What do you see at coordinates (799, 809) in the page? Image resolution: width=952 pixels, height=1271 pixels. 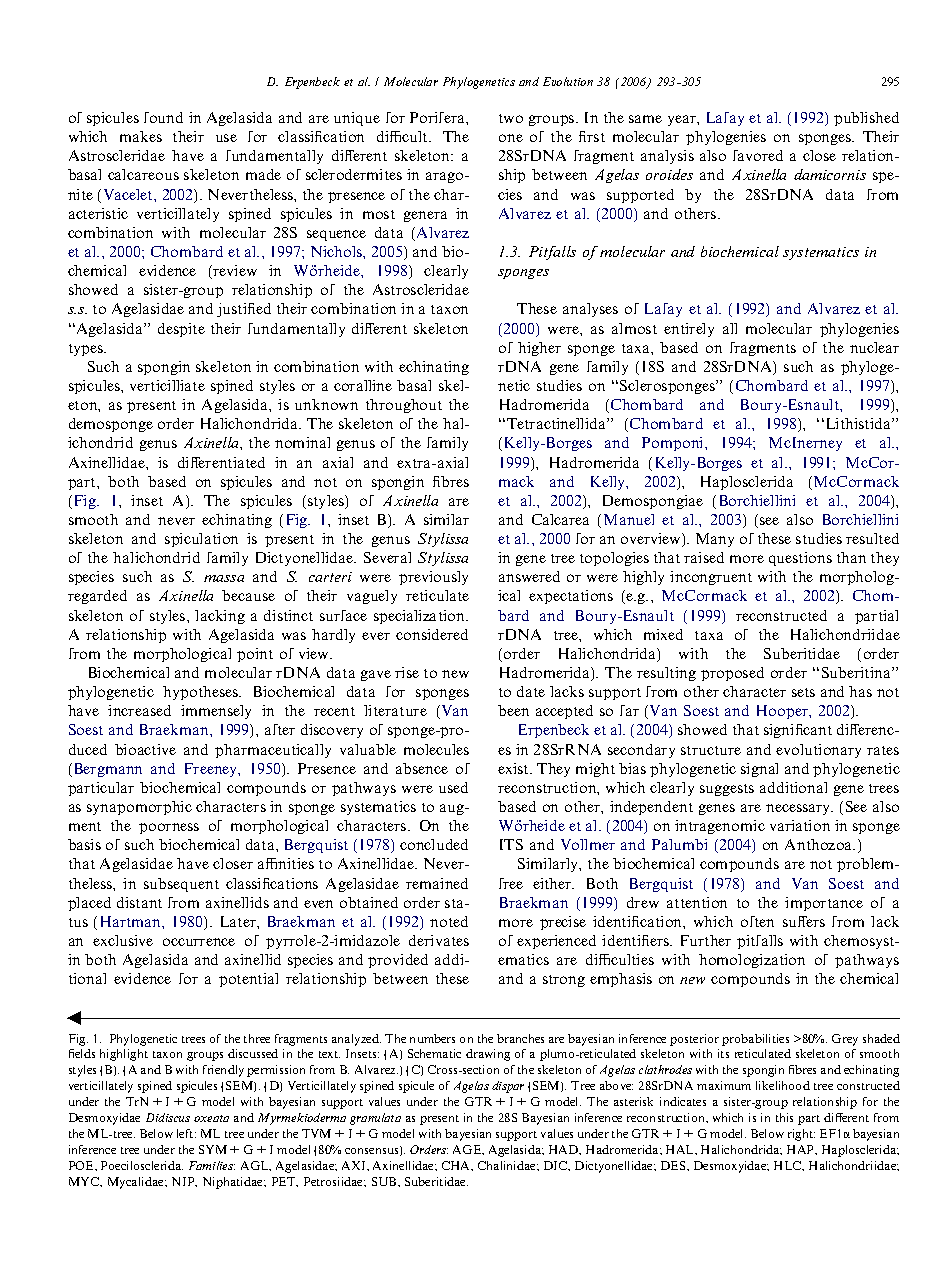 I see `necessary` at bounding box center [799, 809].
